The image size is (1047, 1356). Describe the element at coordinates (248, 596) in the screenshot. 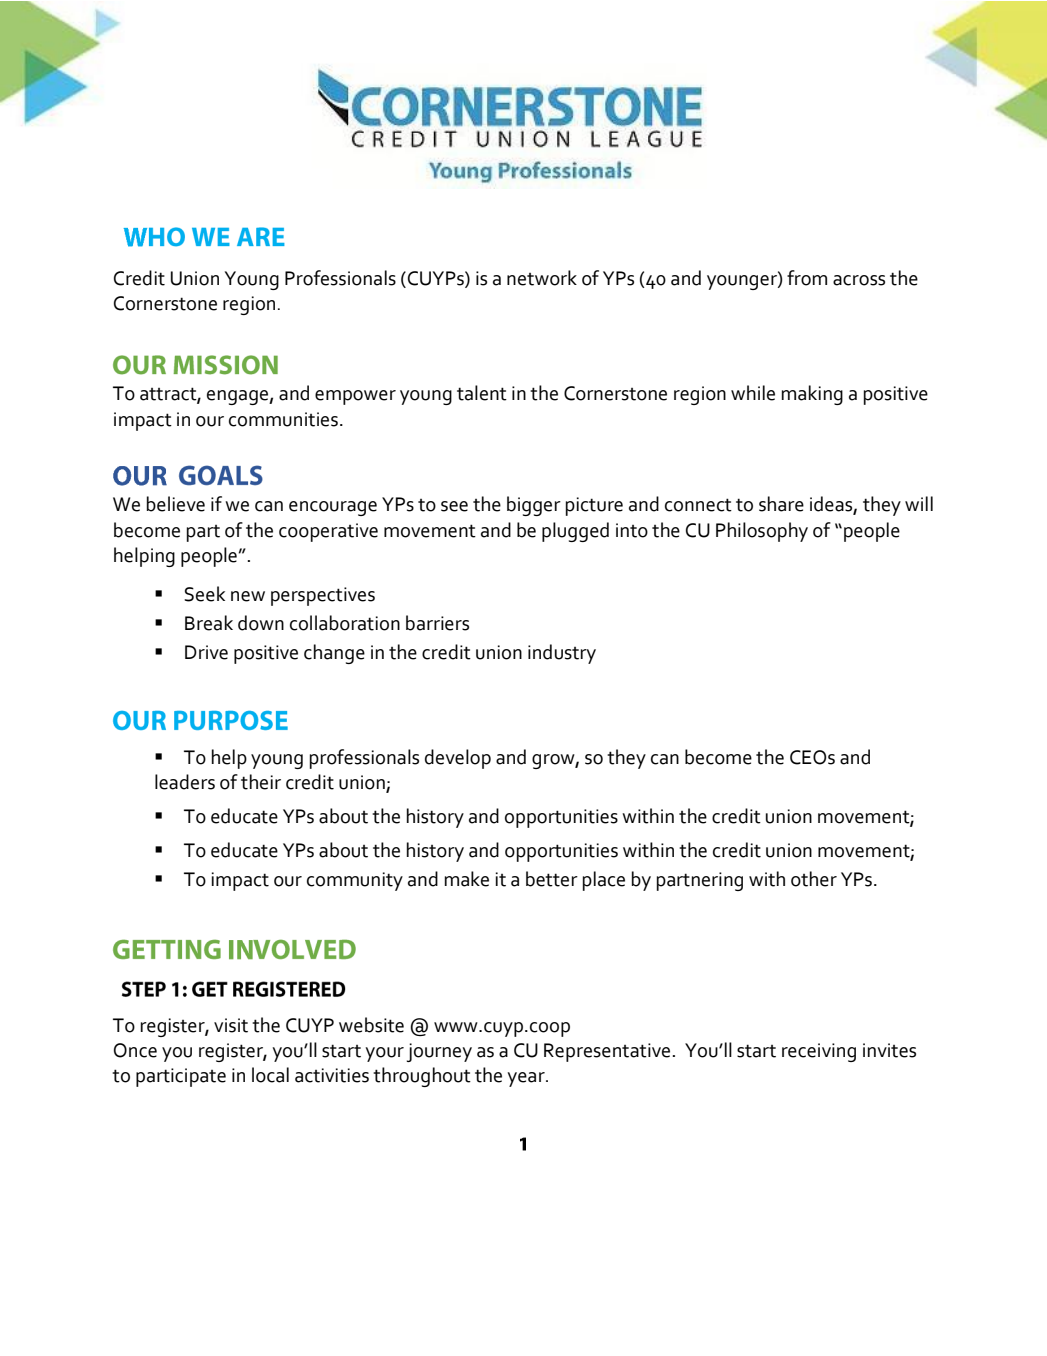

I see `new` at that location.
